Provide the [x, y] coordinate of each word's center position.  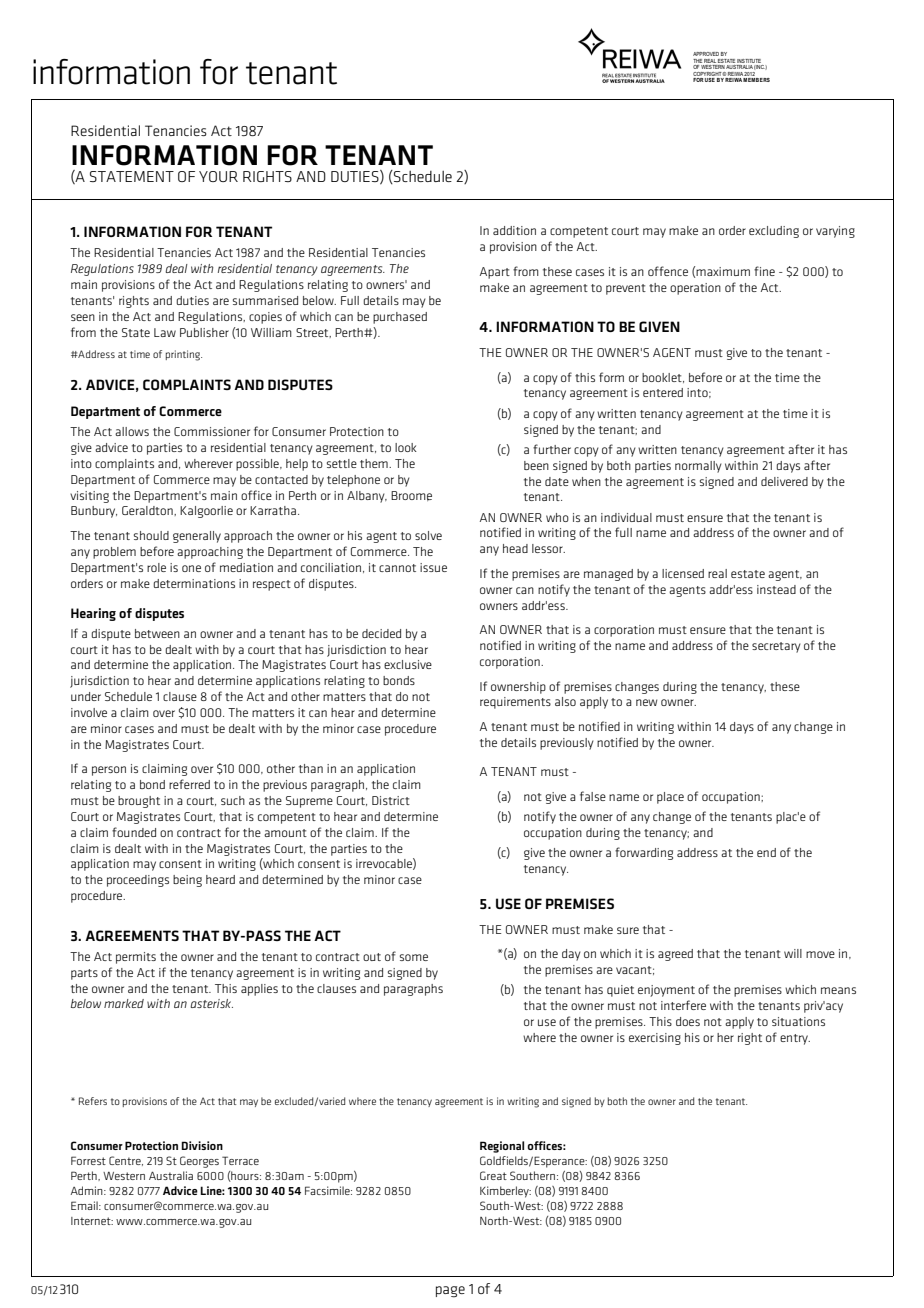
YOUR [218, 176]
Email [85, 1205]
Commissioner [212, 431]
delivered [784, 481]
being [187, 881]
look [406, 447]
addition [514, 230]
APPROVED [706, 54]
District [391, 800]
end [766, 852]
